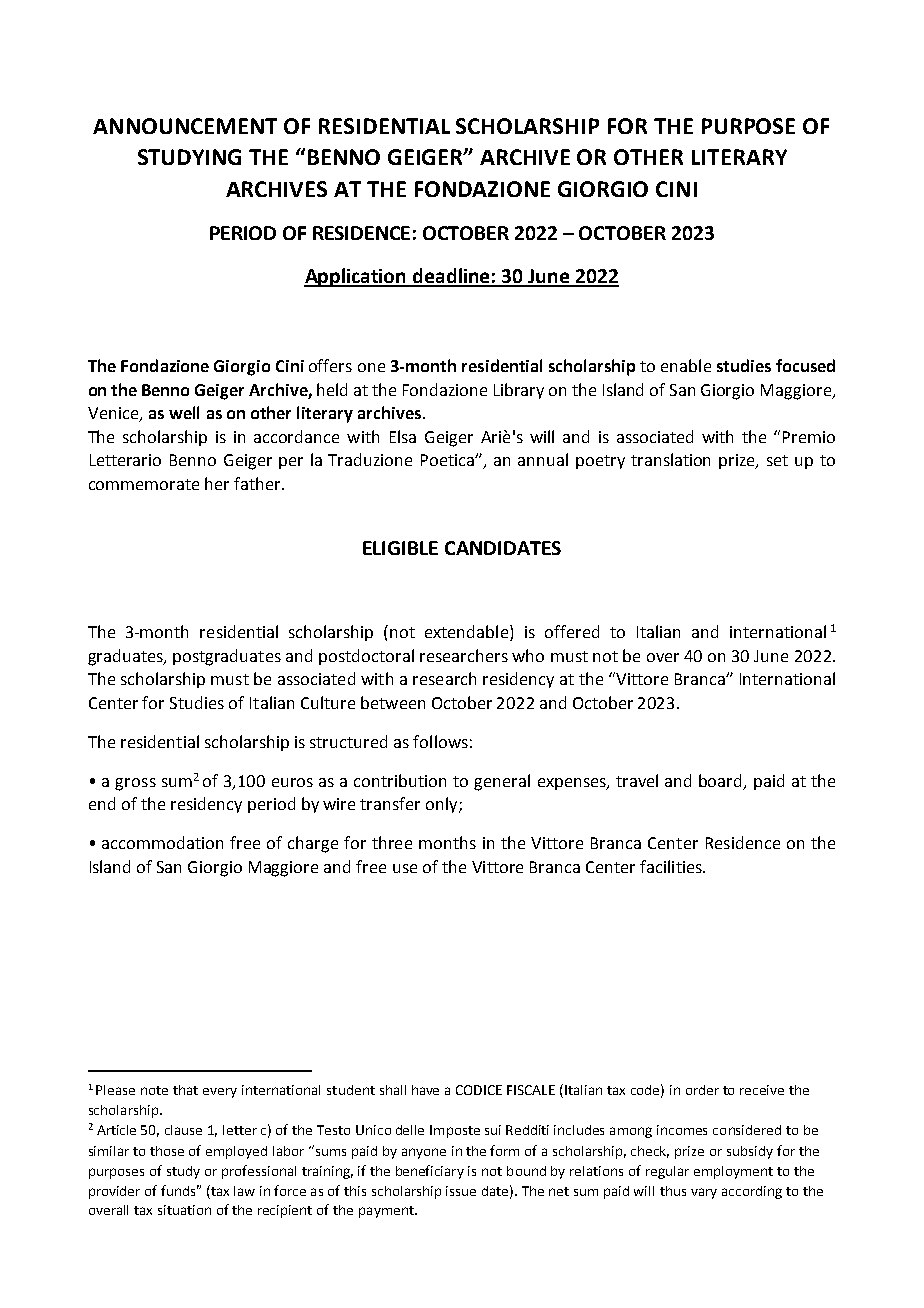 The height and width of the screenshot is (1308, 924). What do you see at coordinates (722, 781) in the screenshot?
I see `board` at bounding box center [722, 781].
